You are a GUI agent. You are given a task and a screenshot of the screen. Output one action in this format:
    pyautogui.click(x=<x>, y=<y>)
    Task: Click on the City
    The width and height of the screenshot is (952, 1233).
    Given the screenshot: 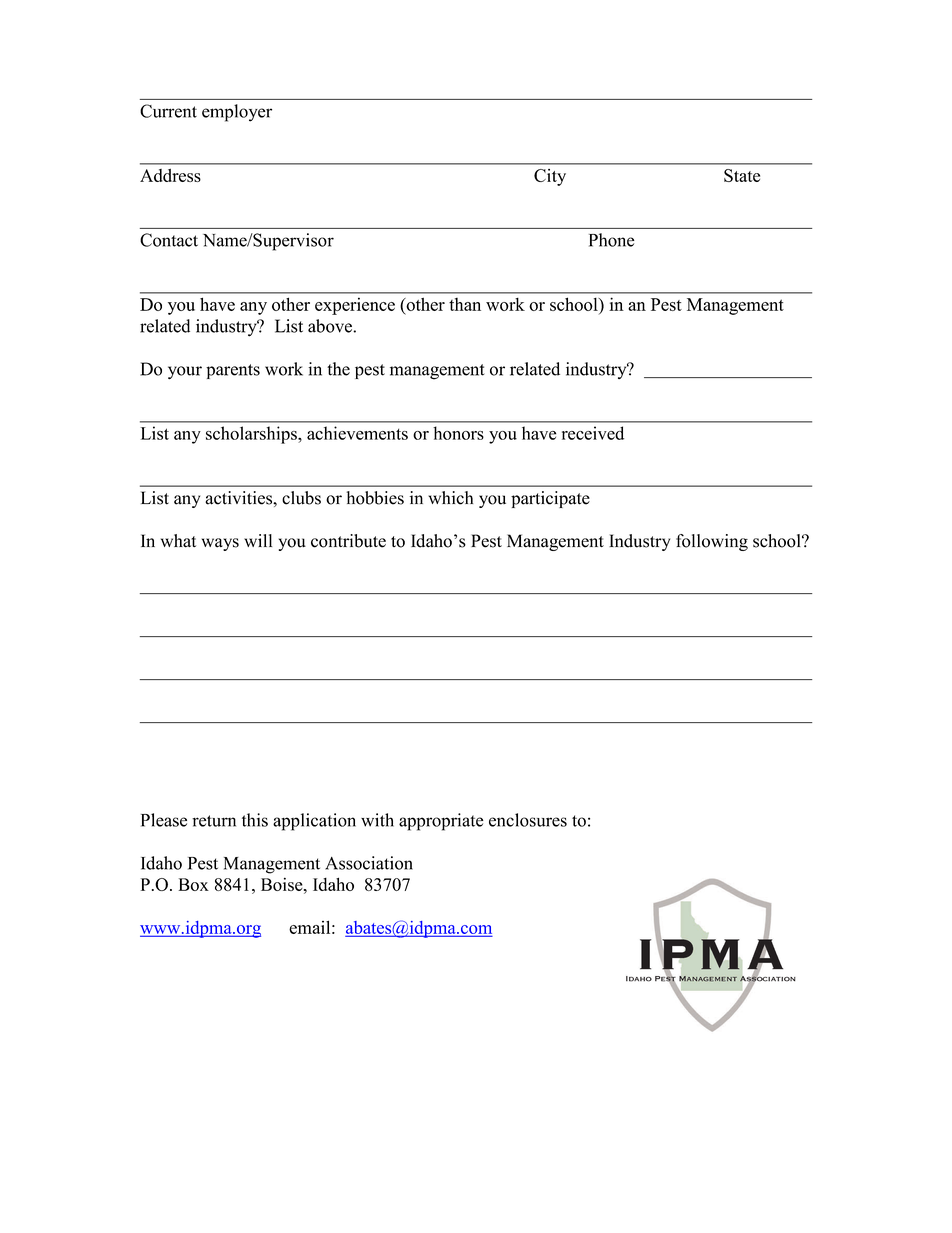 What is the action you would take?
    pyautogui.click(x=550, y=177)
